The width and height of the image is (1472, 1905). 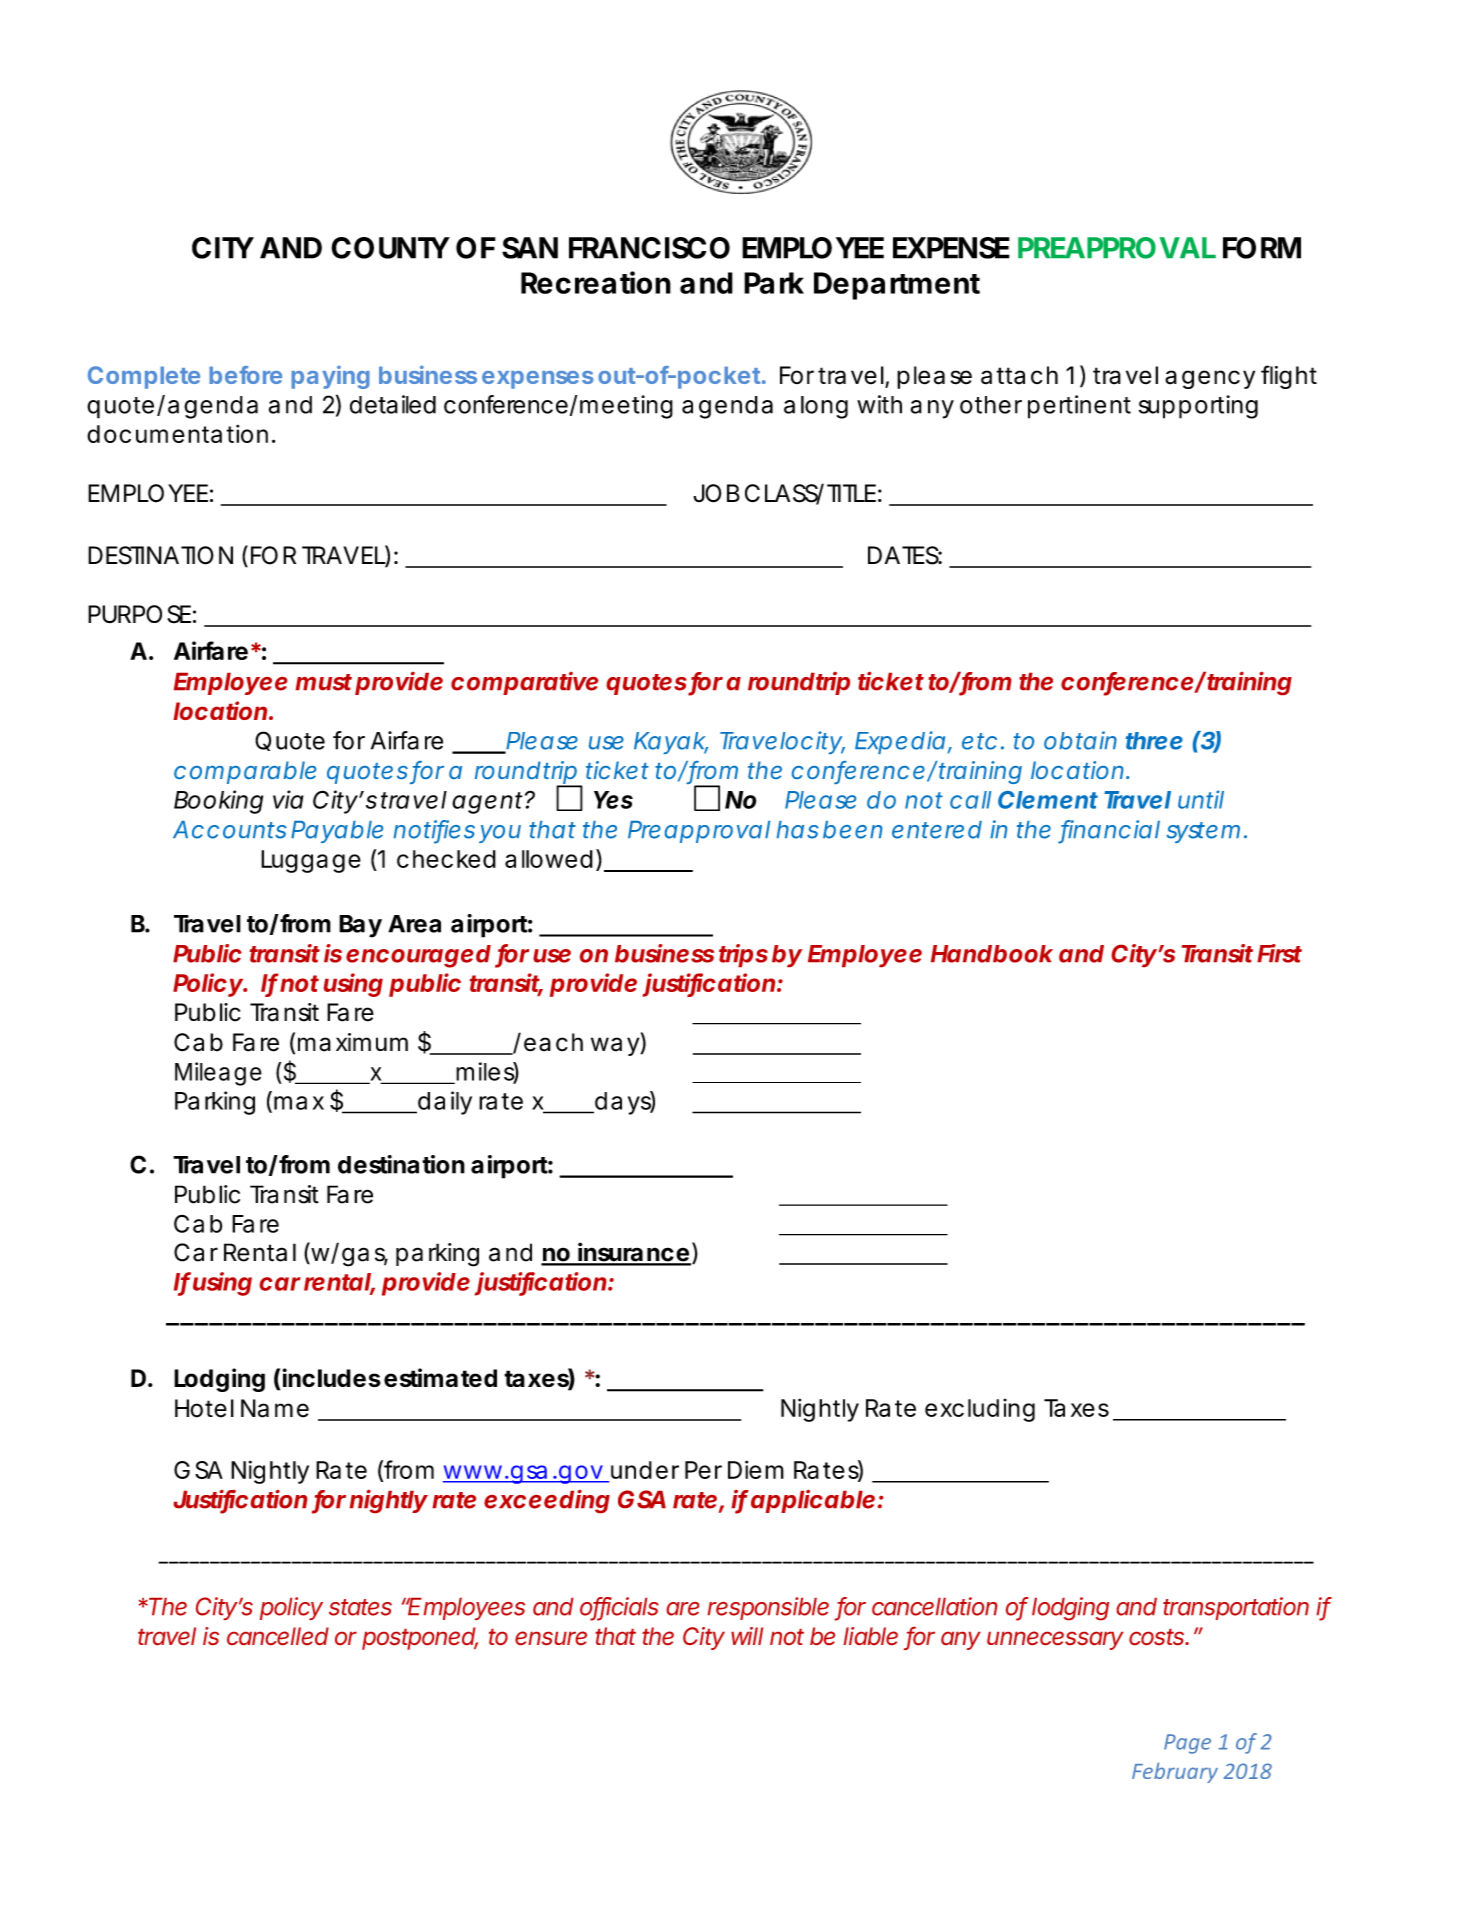 I want to click on three, so click(x=1154, y=741).
